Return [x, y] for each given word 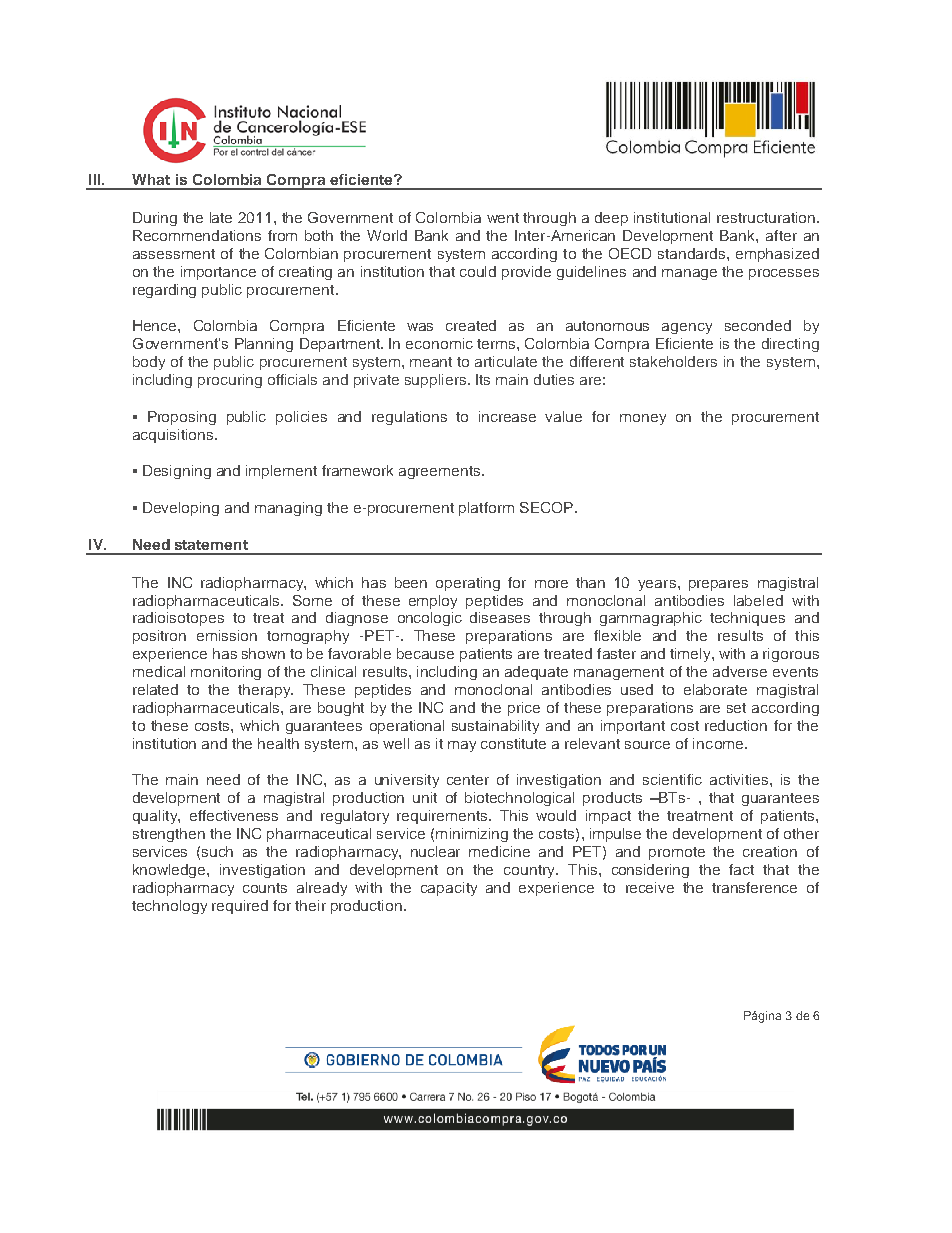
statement [211, 545]
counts [265, 888]
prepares [718, 585]
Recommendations [197, 235]
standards [693, 253]
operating [468, 584]
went [503, 218]
